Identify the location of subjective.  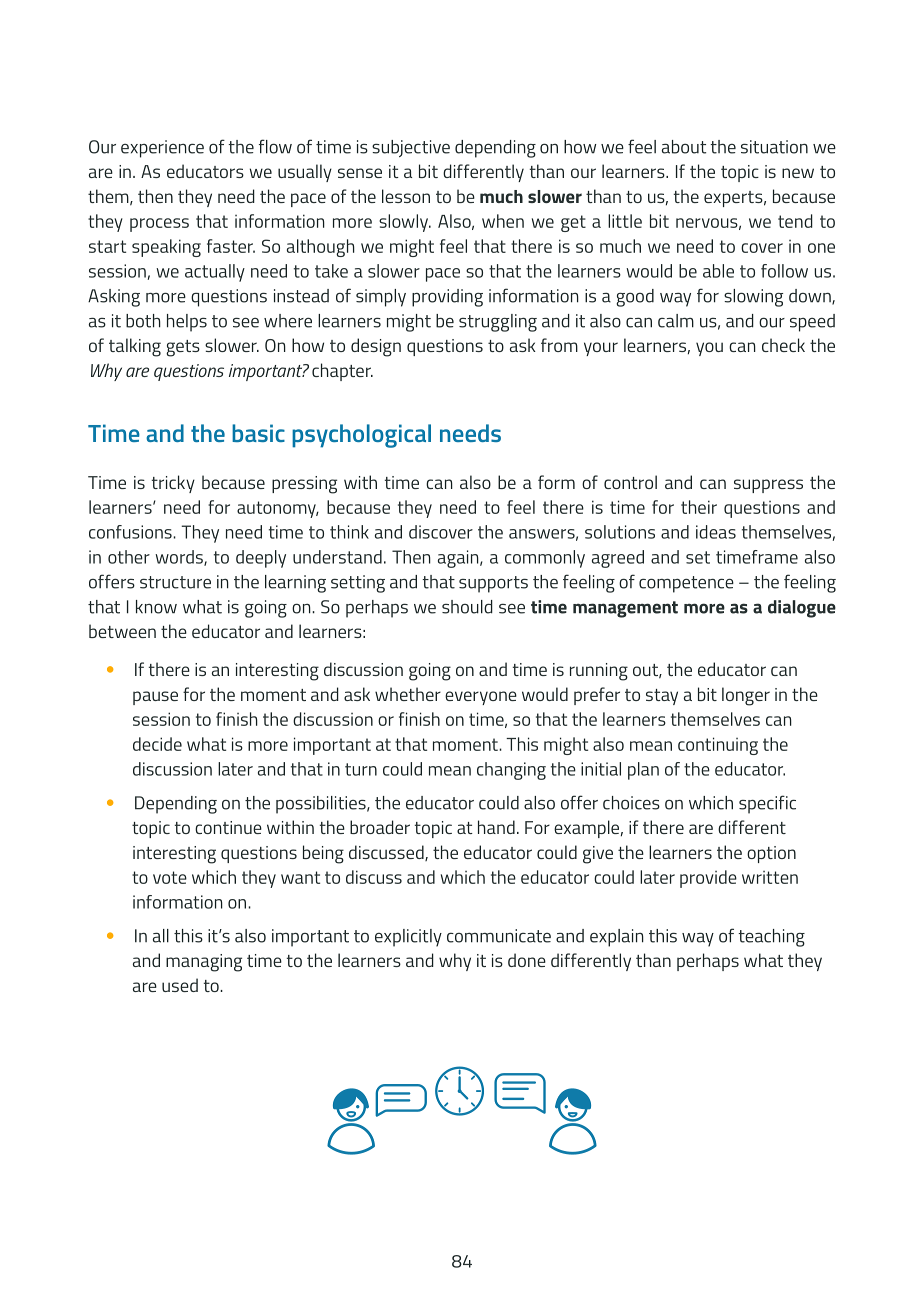
(411, 148).
